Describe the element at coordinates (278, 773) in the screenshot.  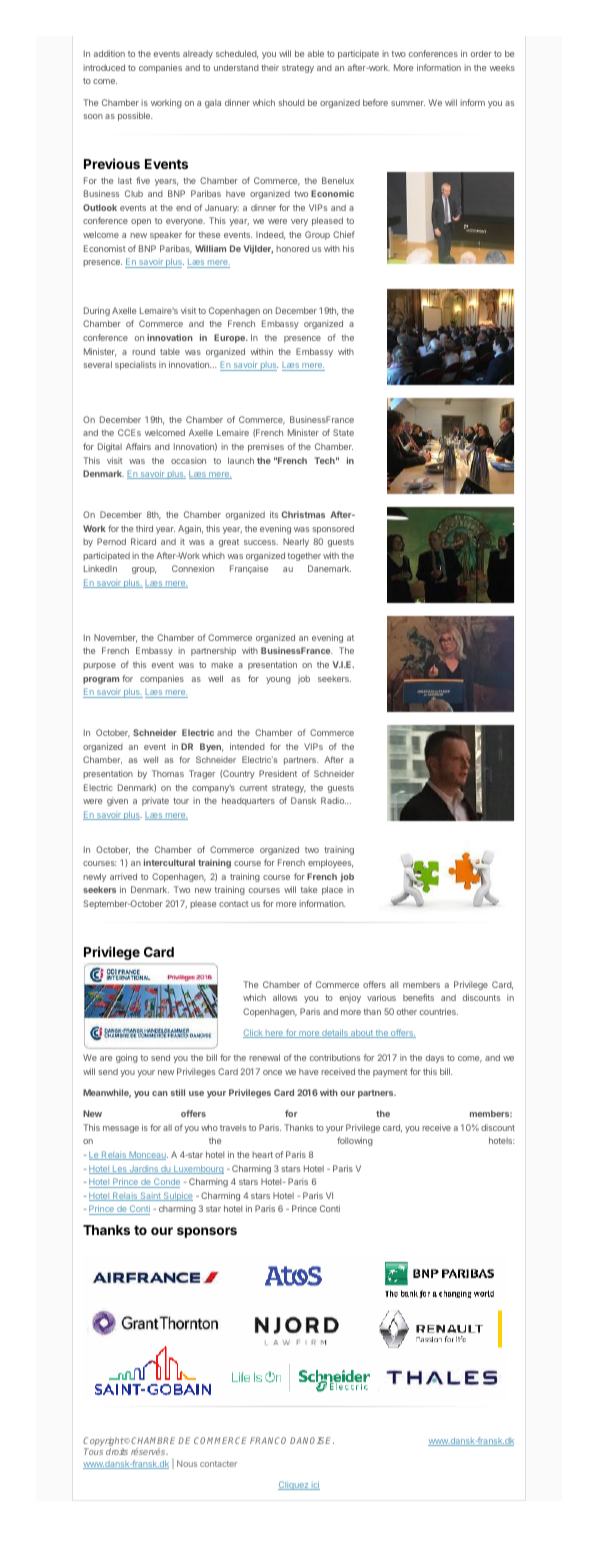
I see `President` at that location.
